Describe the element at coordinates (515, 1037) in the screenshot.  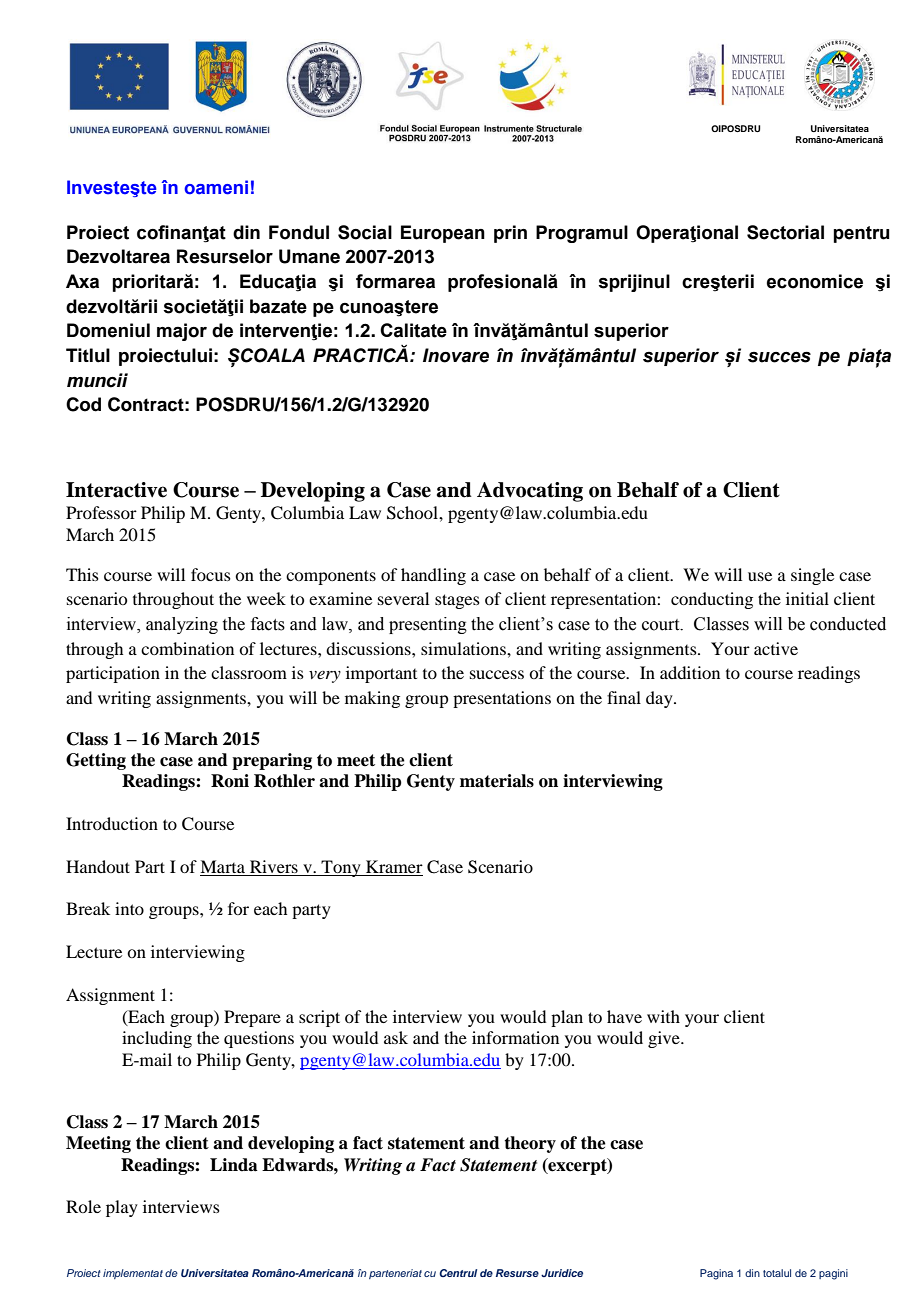
I see `information` at that location.
